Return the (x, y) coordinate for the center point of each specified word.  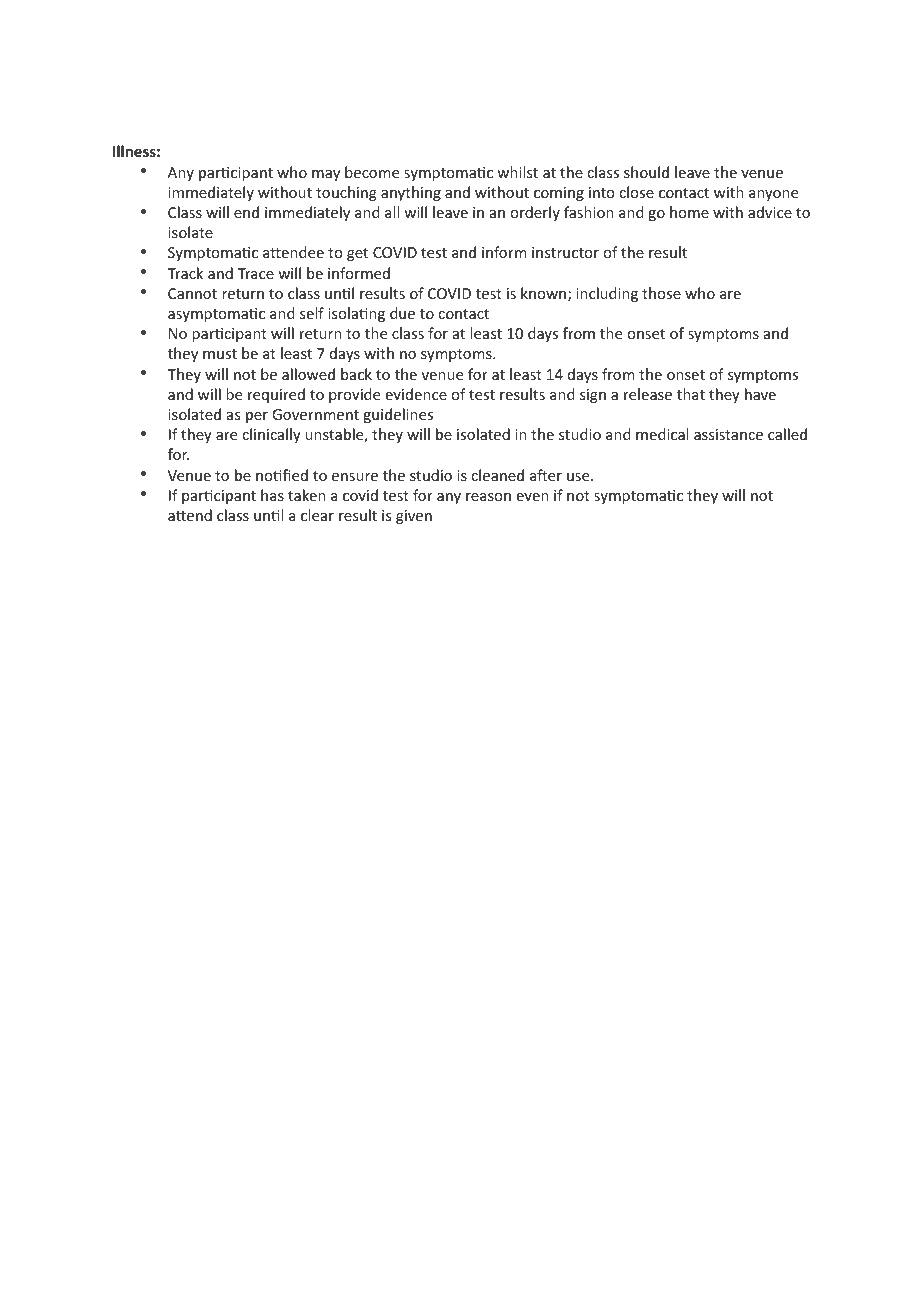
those (661, 293)
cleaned (497, 475)
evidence (416, 394)
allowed (308, 374)
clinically (271, 435)
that (691, 394)
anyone (773, 195)
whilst (517, 172)
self (312, 313)
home (689, 212)
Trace (255, 273)
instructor (565, 252)
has (272, 495)
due (402, 313)
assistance (728, 434)
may (326, 175)
